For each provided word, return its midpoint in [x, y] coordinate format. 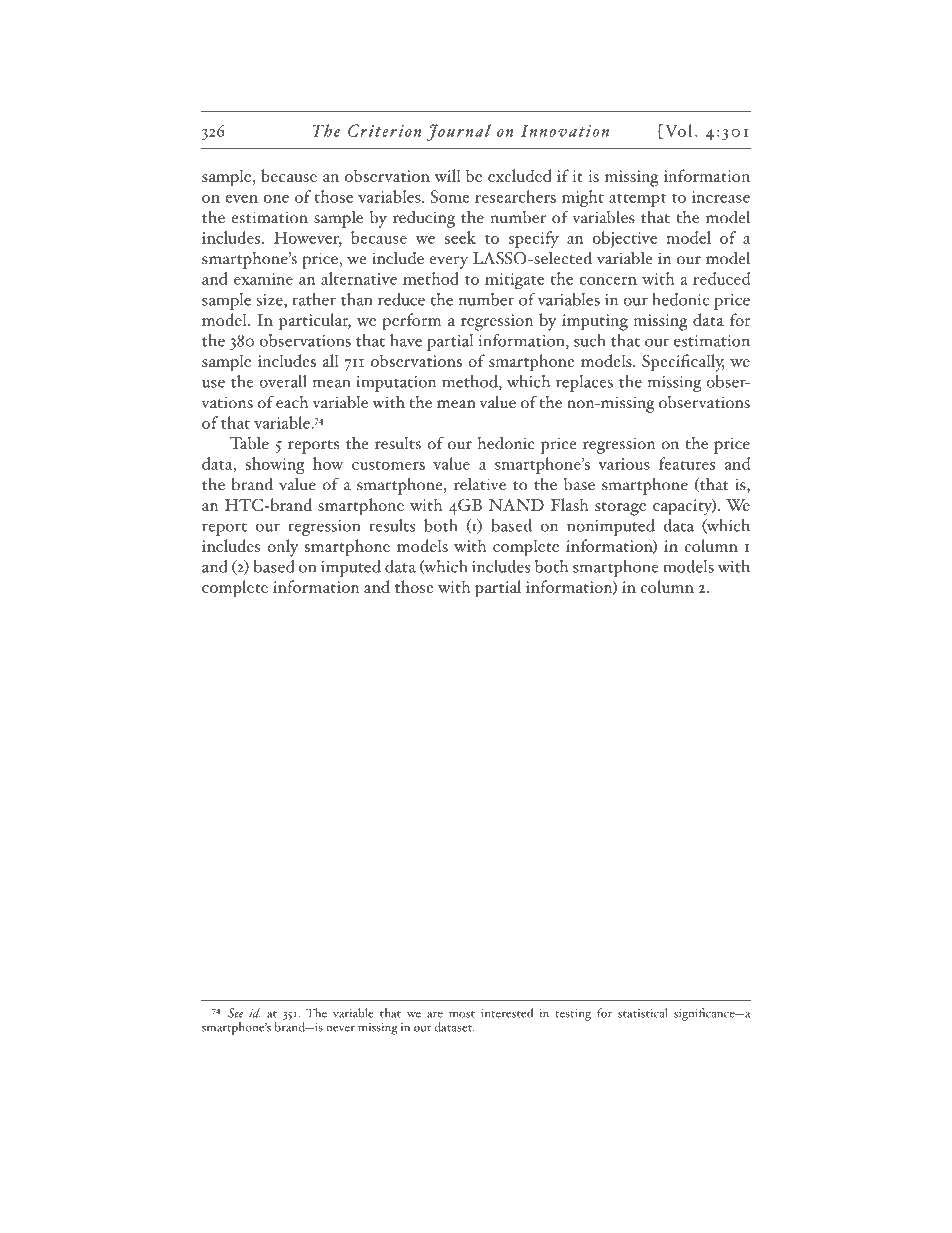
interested [507, 1013]
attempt [637, 200]
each [292, 402]
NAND [516, 505]
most [462, 1014]
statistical [643, 1013]
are [435, 1015]
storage [620, 509]
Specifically [683, 363]
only [283, 548]
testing [573, 1015]
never [340, 1029]
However [308, 238]
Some [450, 196]
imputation [396, 384]
